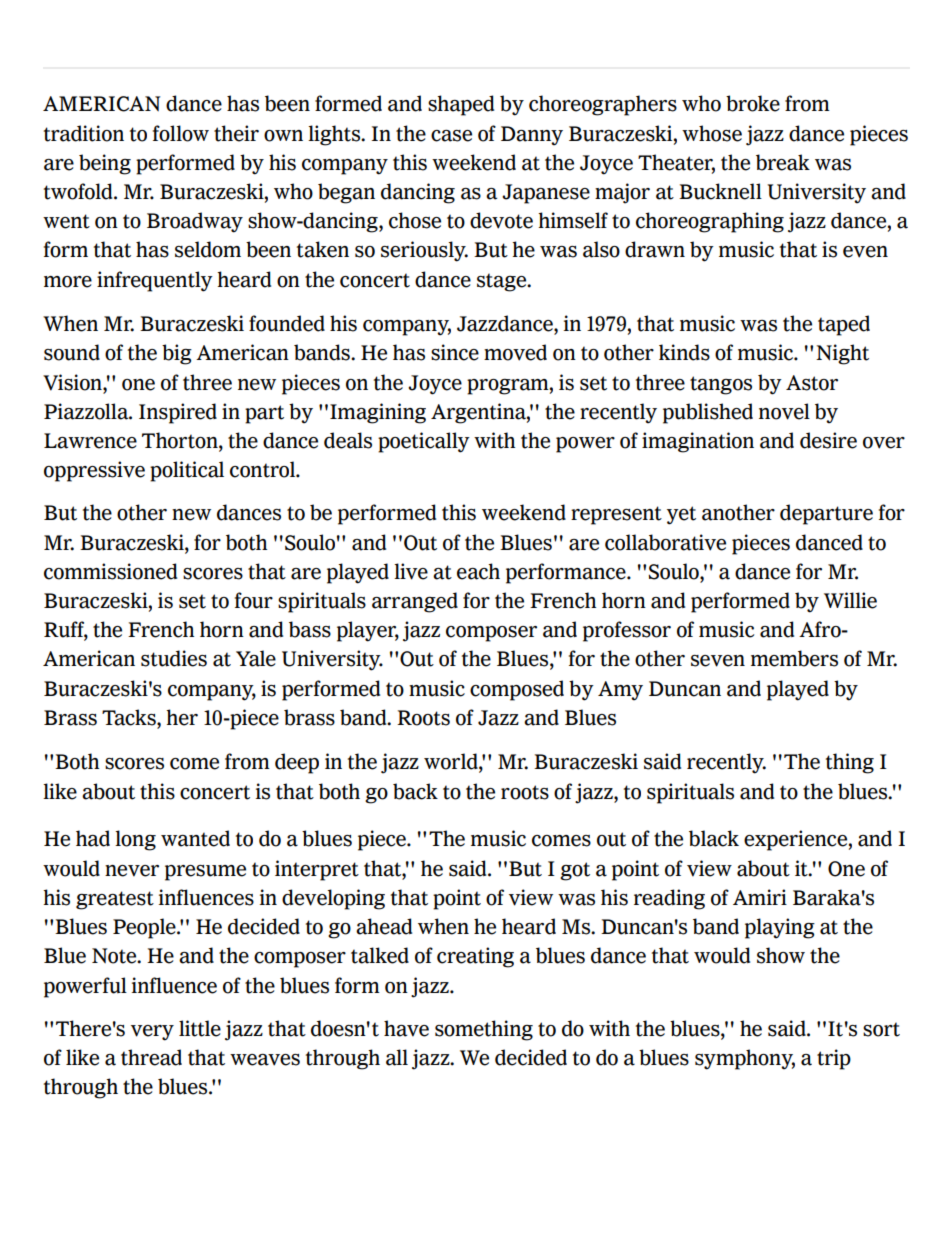  Describe the element at coordinates (152, 1033) in the page. I see `very` at that location.
